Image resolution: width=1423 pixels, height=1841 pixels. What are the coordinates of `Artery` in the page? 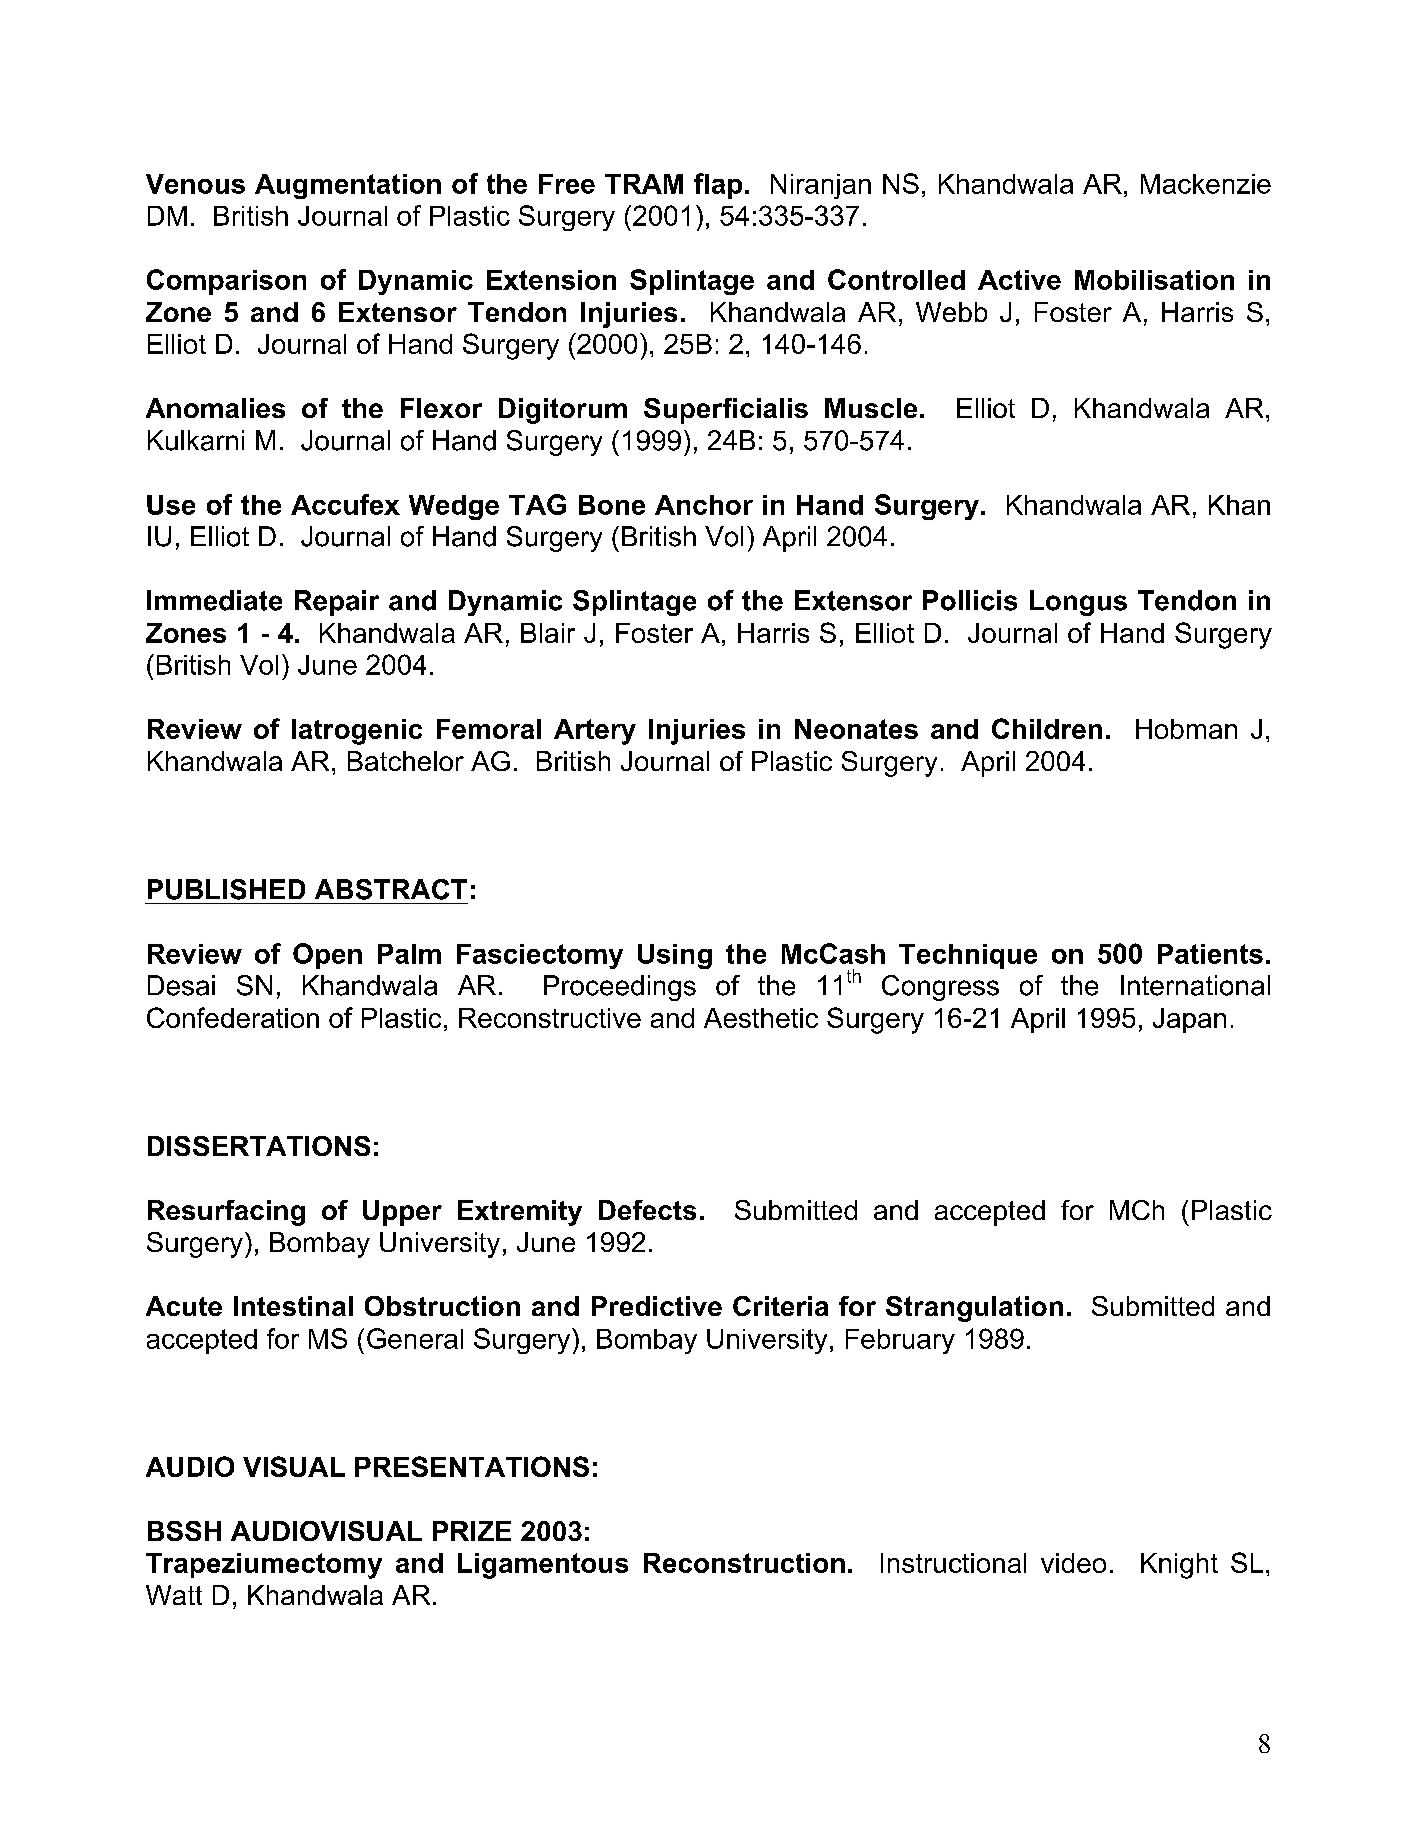 It's located at (595, 732).
